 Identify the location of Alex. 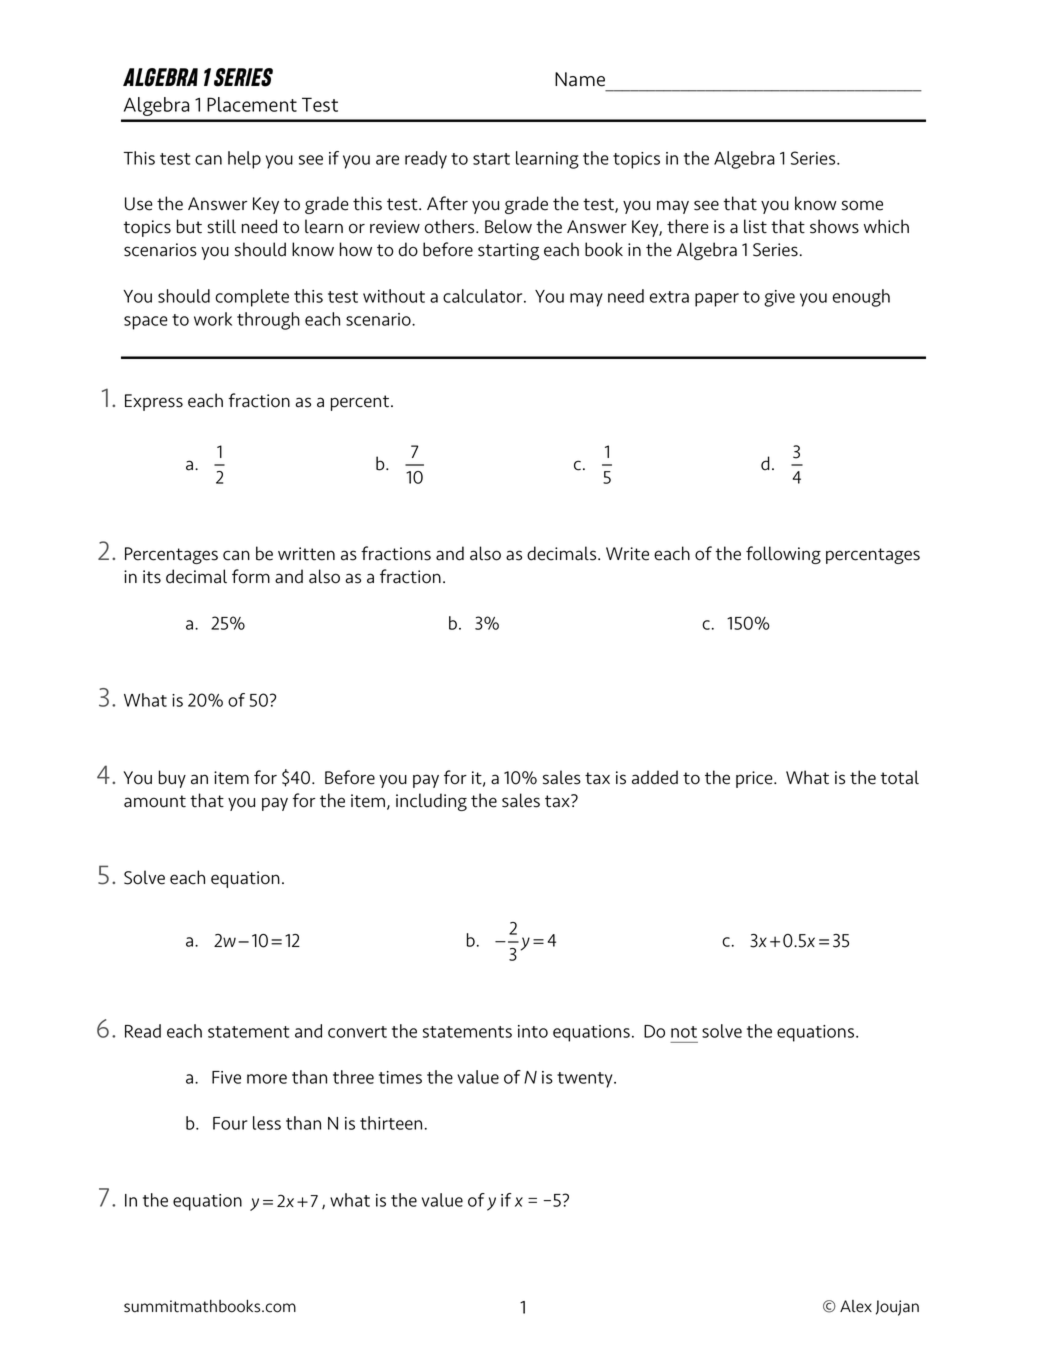
(856, 1306).
